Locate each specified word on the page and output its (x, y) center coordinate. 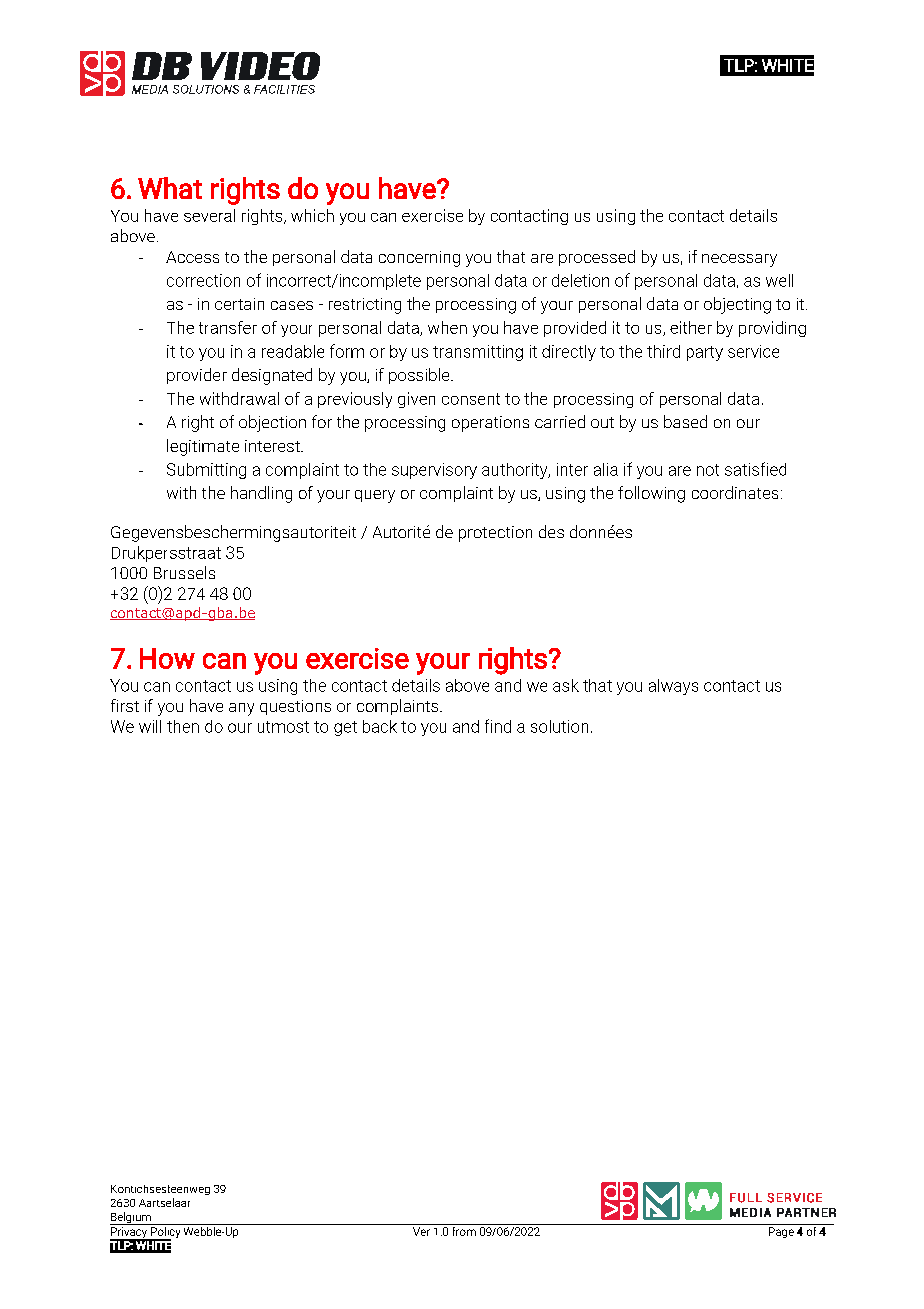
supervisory (434, 471)
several (209, 215)
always (673, 687)
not (708, 470)
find (498, 726)
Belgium (131, 1218)
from (464, 1230)
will (150, 726)
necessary (739, 260)
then (183, 726)
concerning (419, 259)
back (380, 726)
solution (559, 726)
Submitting (206, 471)
